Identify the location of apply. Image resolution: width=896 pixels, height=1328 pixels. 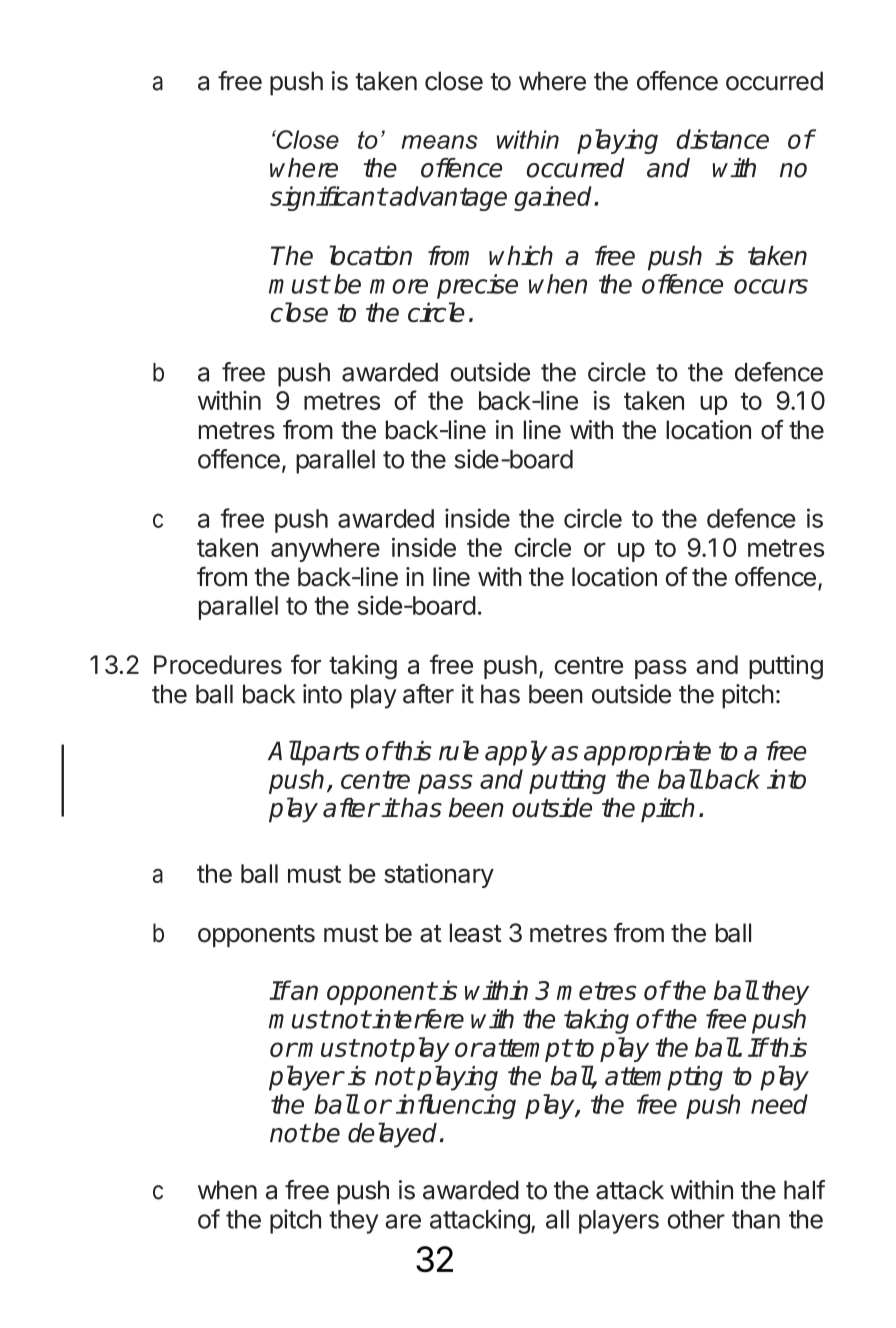
(516, 753).
